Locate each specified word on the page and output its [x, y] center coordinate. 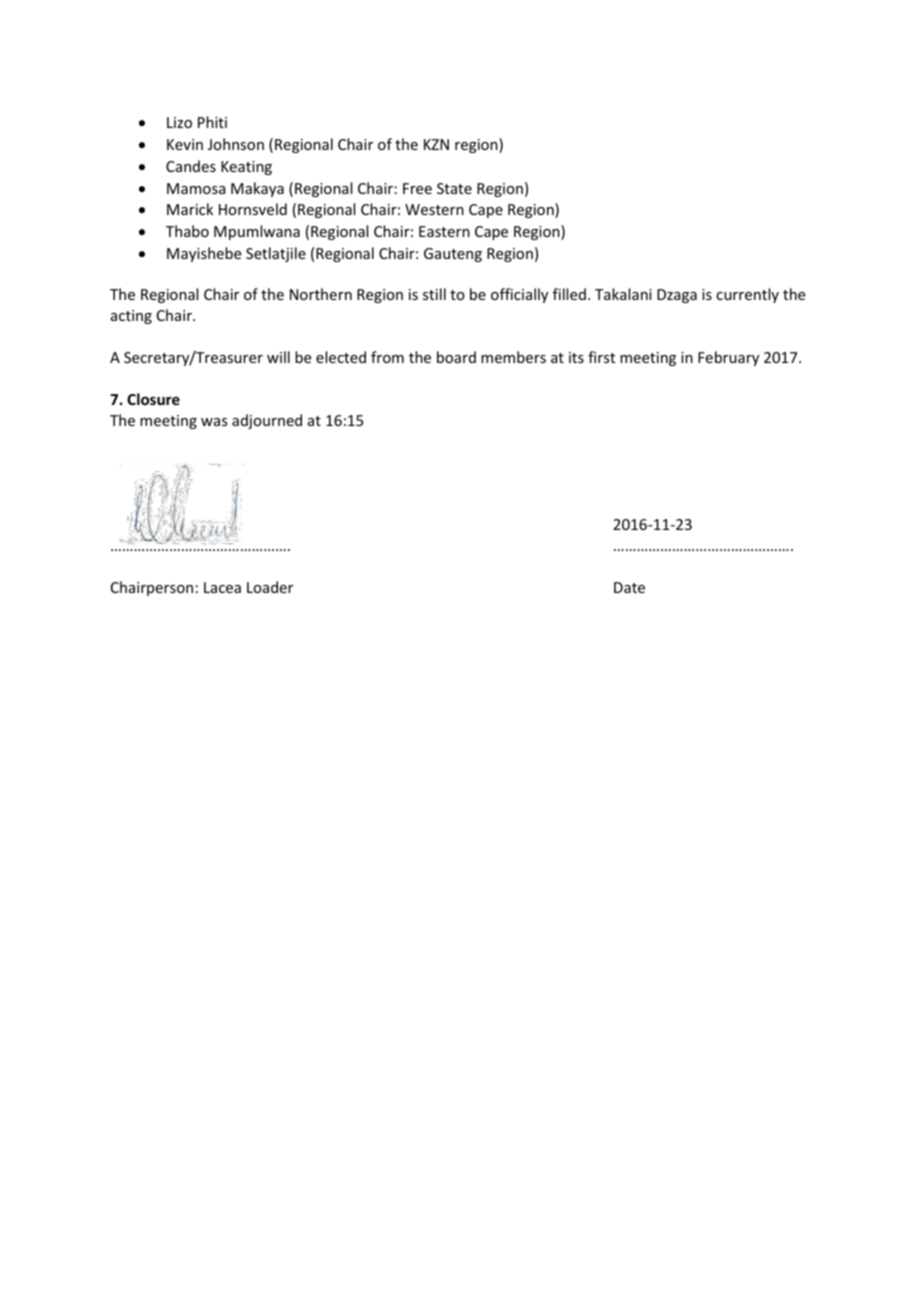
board [456, 357]
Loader [270, 587]
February [728, 358]
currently [747, 295]
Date [629, 587]
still [434, 294]
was [214, 422]
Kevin [185, 144]
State [454, 188]
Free [417, 188]
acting [131, 317]
